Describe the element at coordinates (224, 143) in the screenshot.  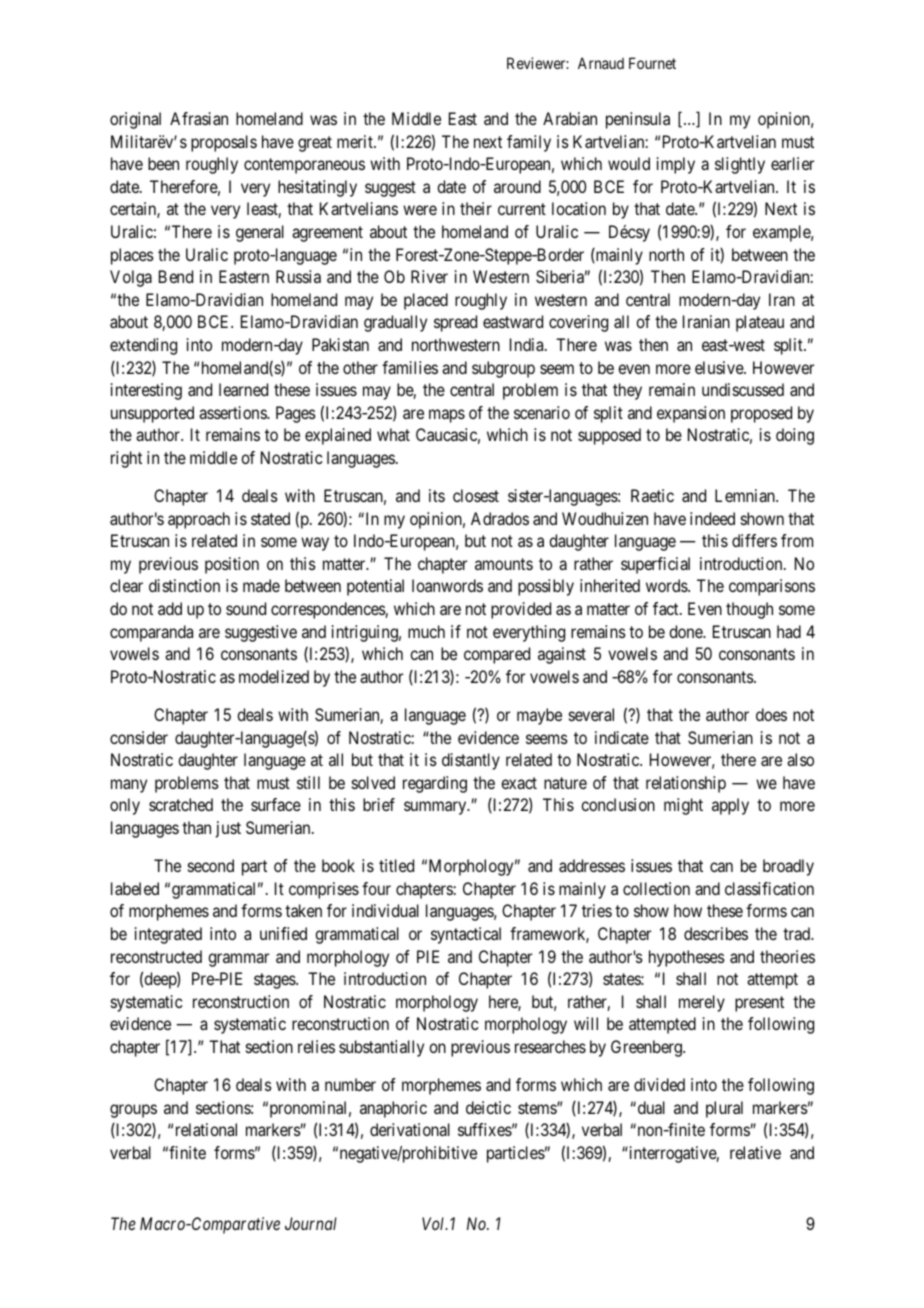
I see `proposals` at that location.
